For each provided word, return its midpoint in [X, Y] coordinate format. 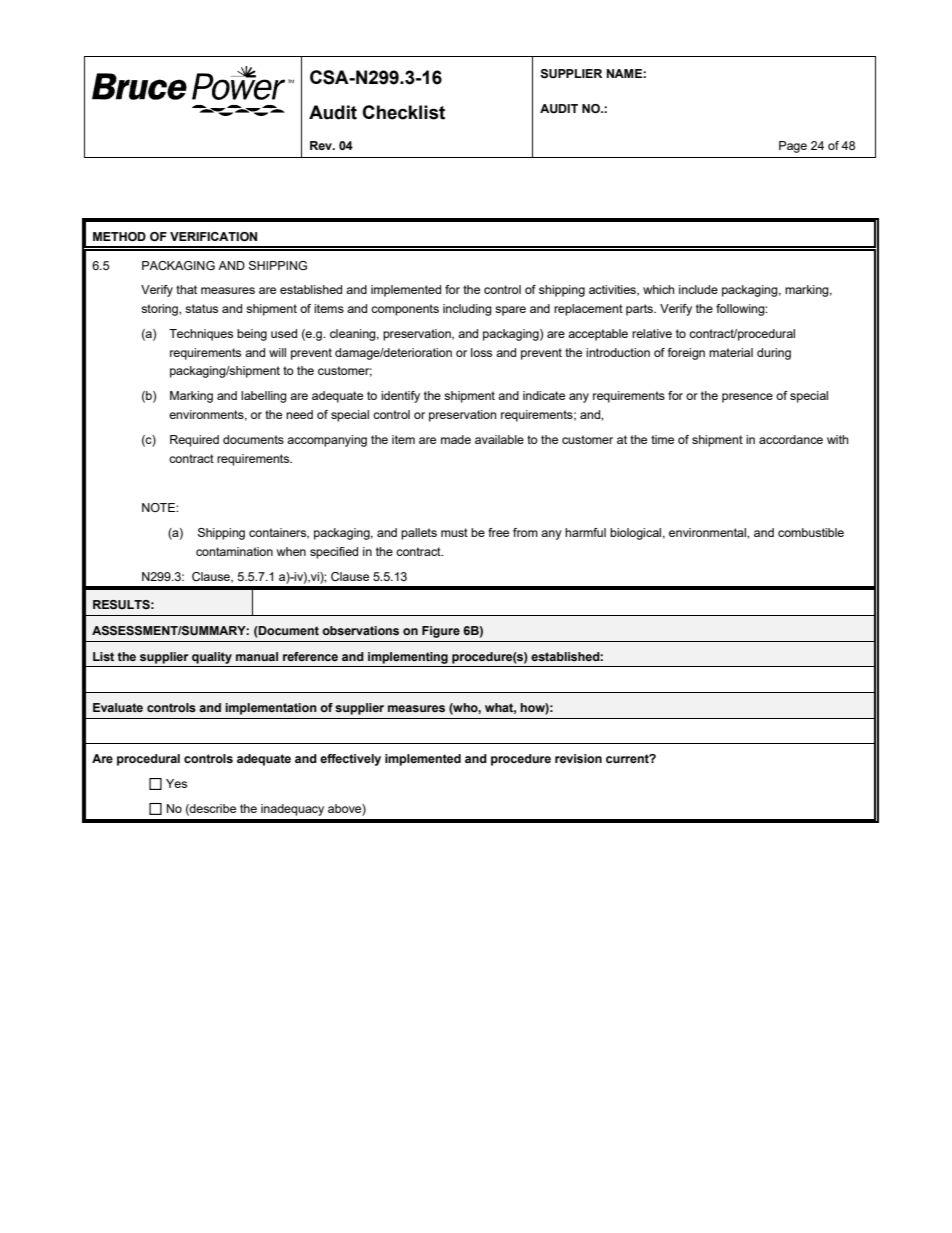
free [498, 532]
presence [747, 398]
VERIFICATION [213, 236]
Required [194, 441]
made [456, 439]
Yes [176, 783]
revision [578, 758]
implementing [408, 658]
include [698, 289]
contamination [234, 551]
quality [212, 658]
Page [793, 147]
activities [613, 290]
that [186, 289]
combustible [811, 532]
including [467, 310]
